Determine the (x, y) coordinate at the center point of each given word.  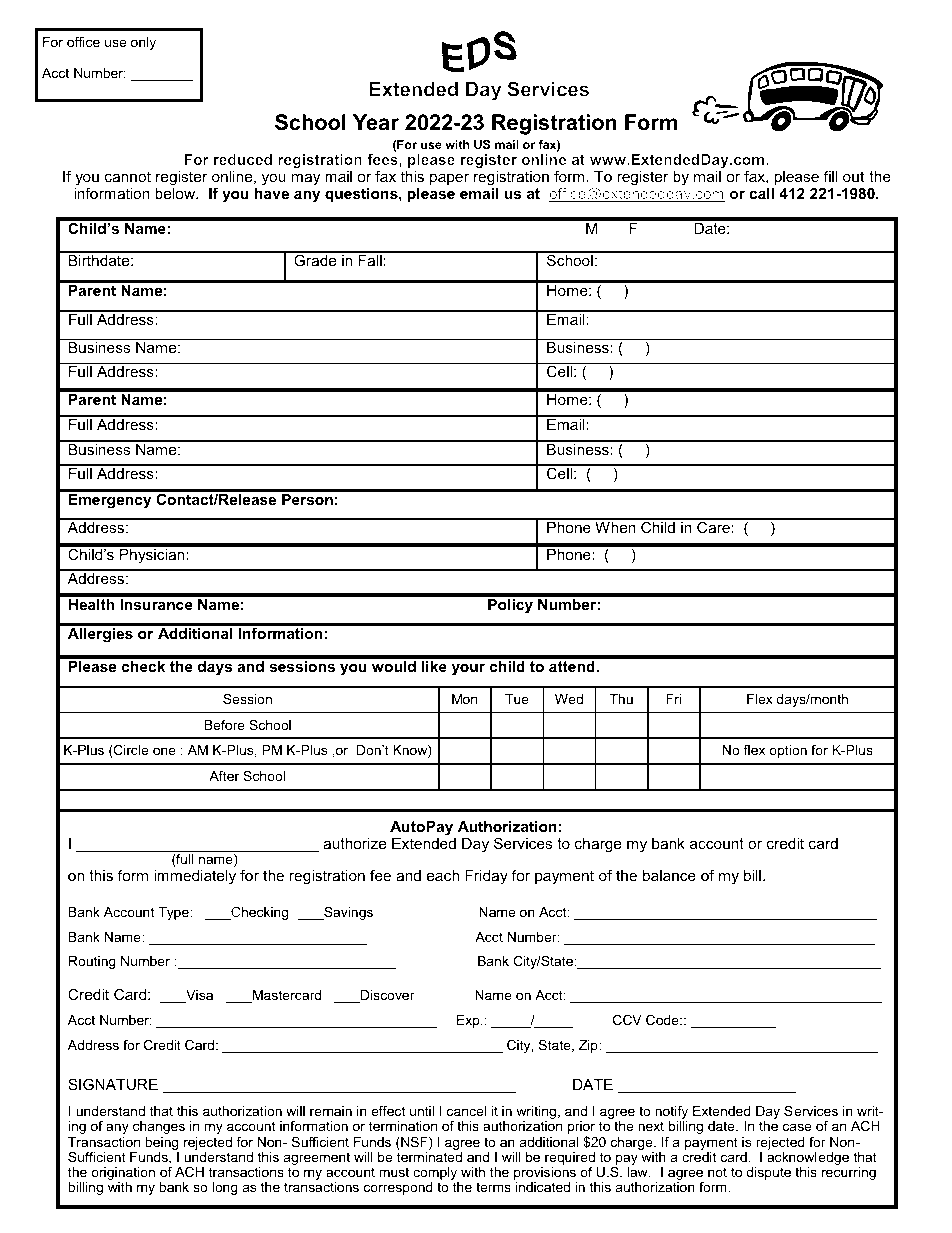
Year (376, 122)
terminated (429, 1157)
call (761, 193)
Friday (486, 877)
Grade (315, 259)
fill (830, 176)
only (143, 43)
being (161, 1143)
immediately (195, 877)
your (468, 669)
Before (224, 725)
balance (669, 875)
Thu (621, 699)
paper (449, 179)
